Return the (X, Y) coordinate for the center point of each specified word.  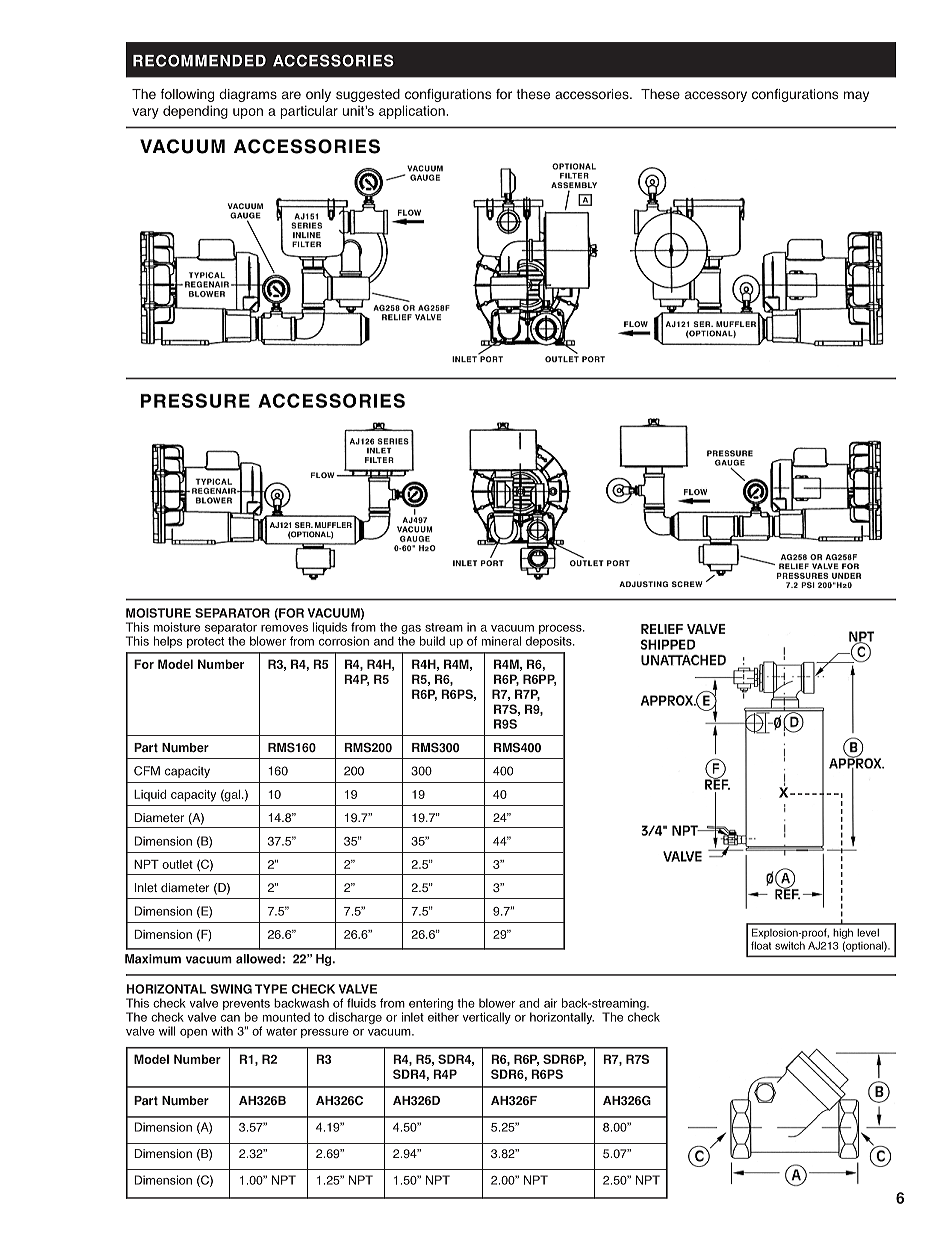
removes (284, 628)
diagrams (248, 95)
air (551, 1003)
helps (168, 642)
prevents (246, 1006)
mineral (501, 641)
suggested (368, 95)
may (856, 96)
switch (790, 945)
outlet (177, 864)
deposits (550, 642)
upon (248, 113)
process (561, 631)
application (413, 112)
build (432, 641)
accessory (716, 96)
